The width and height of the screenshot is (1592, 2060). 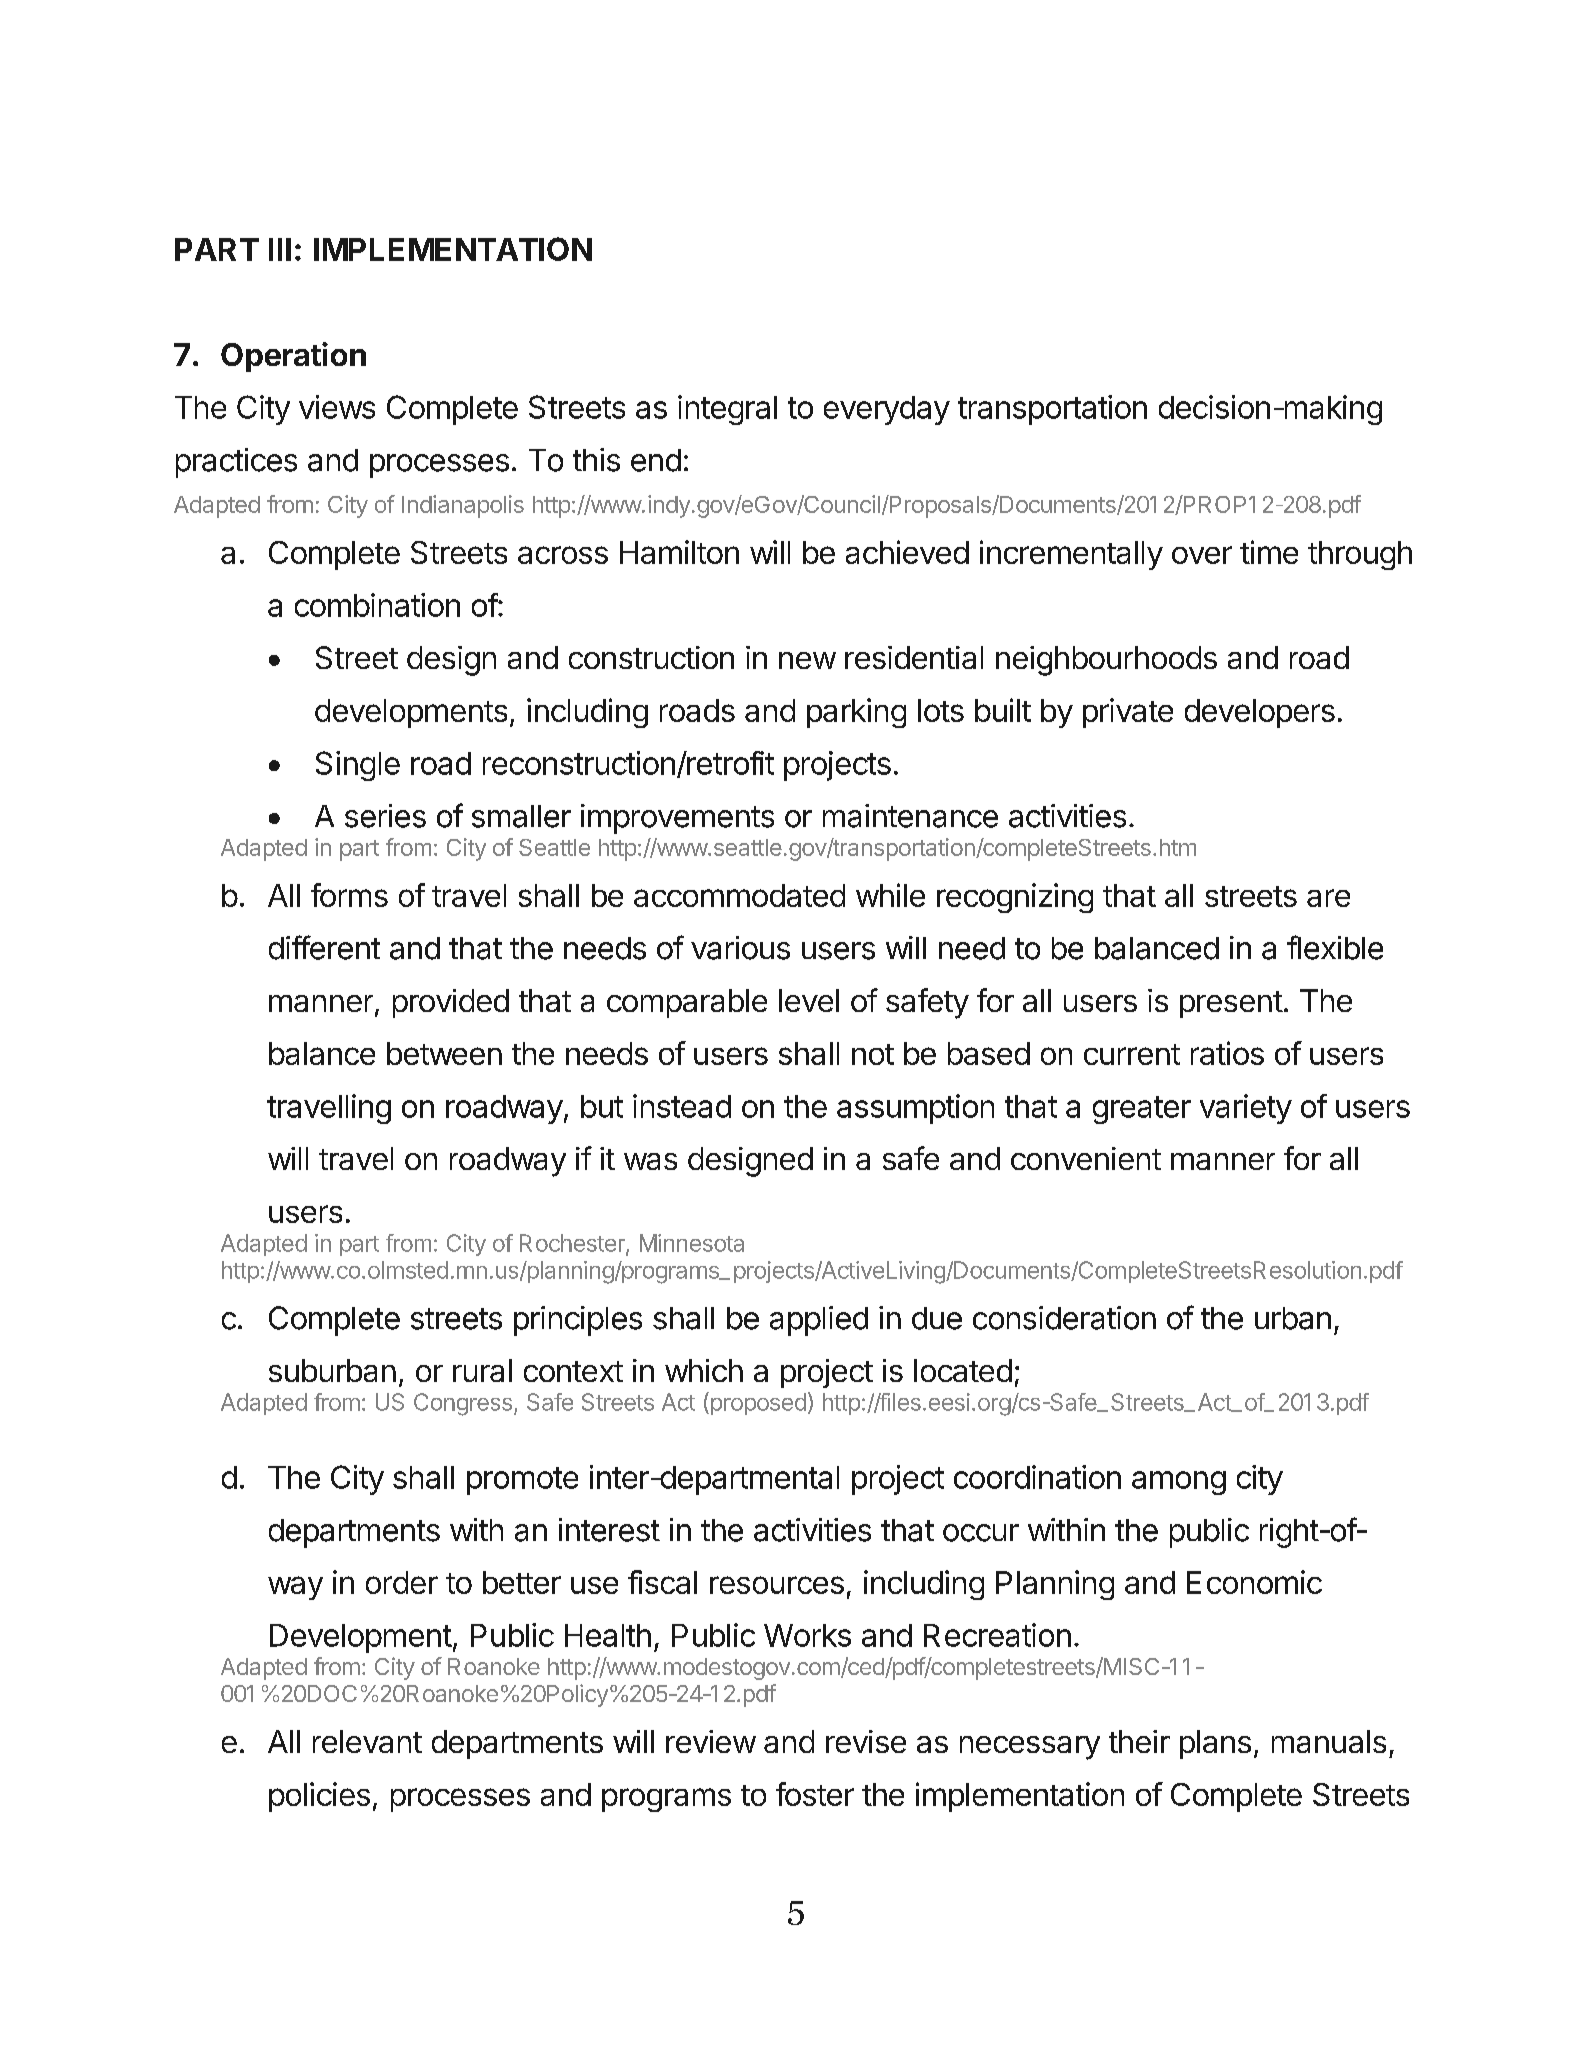 I want to click on combination, so click(x=377, y=605).
